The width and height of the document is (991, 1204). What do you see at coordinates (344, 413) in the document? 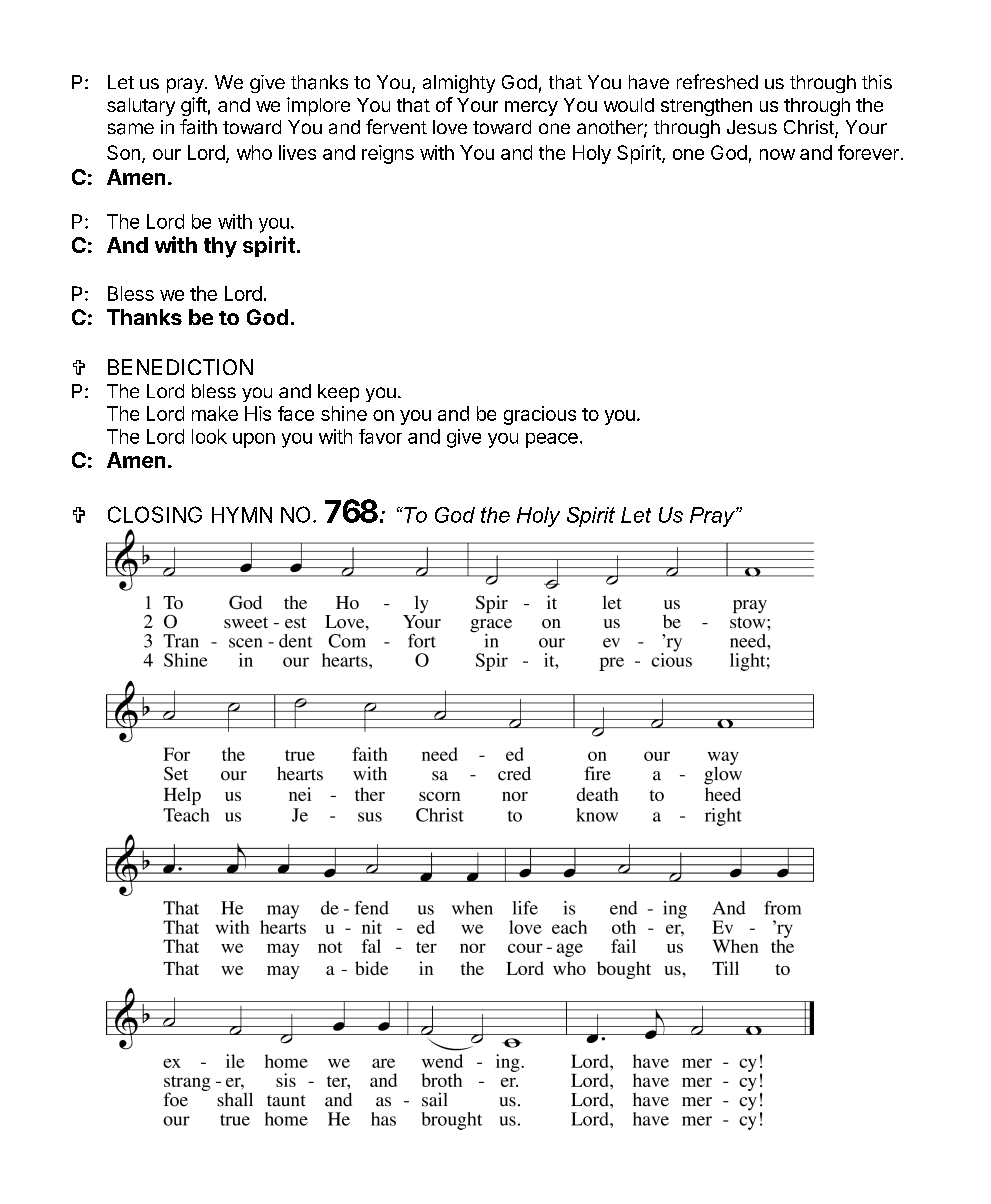
I see `shine` at bounding box center [344, 413].
